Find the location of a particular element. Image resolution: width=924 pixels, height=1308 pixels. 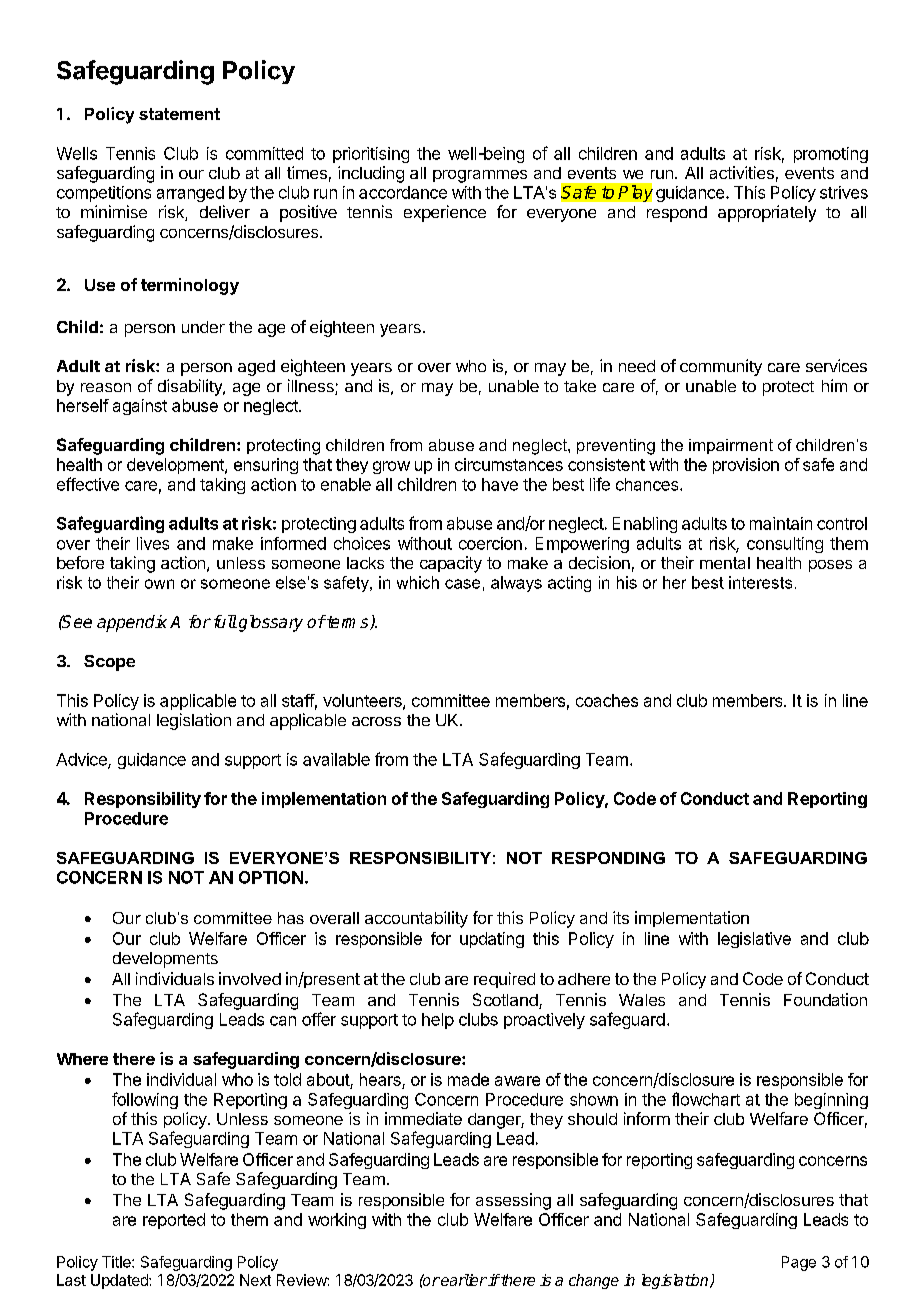

coaches is located at coordinates (607, 700).
